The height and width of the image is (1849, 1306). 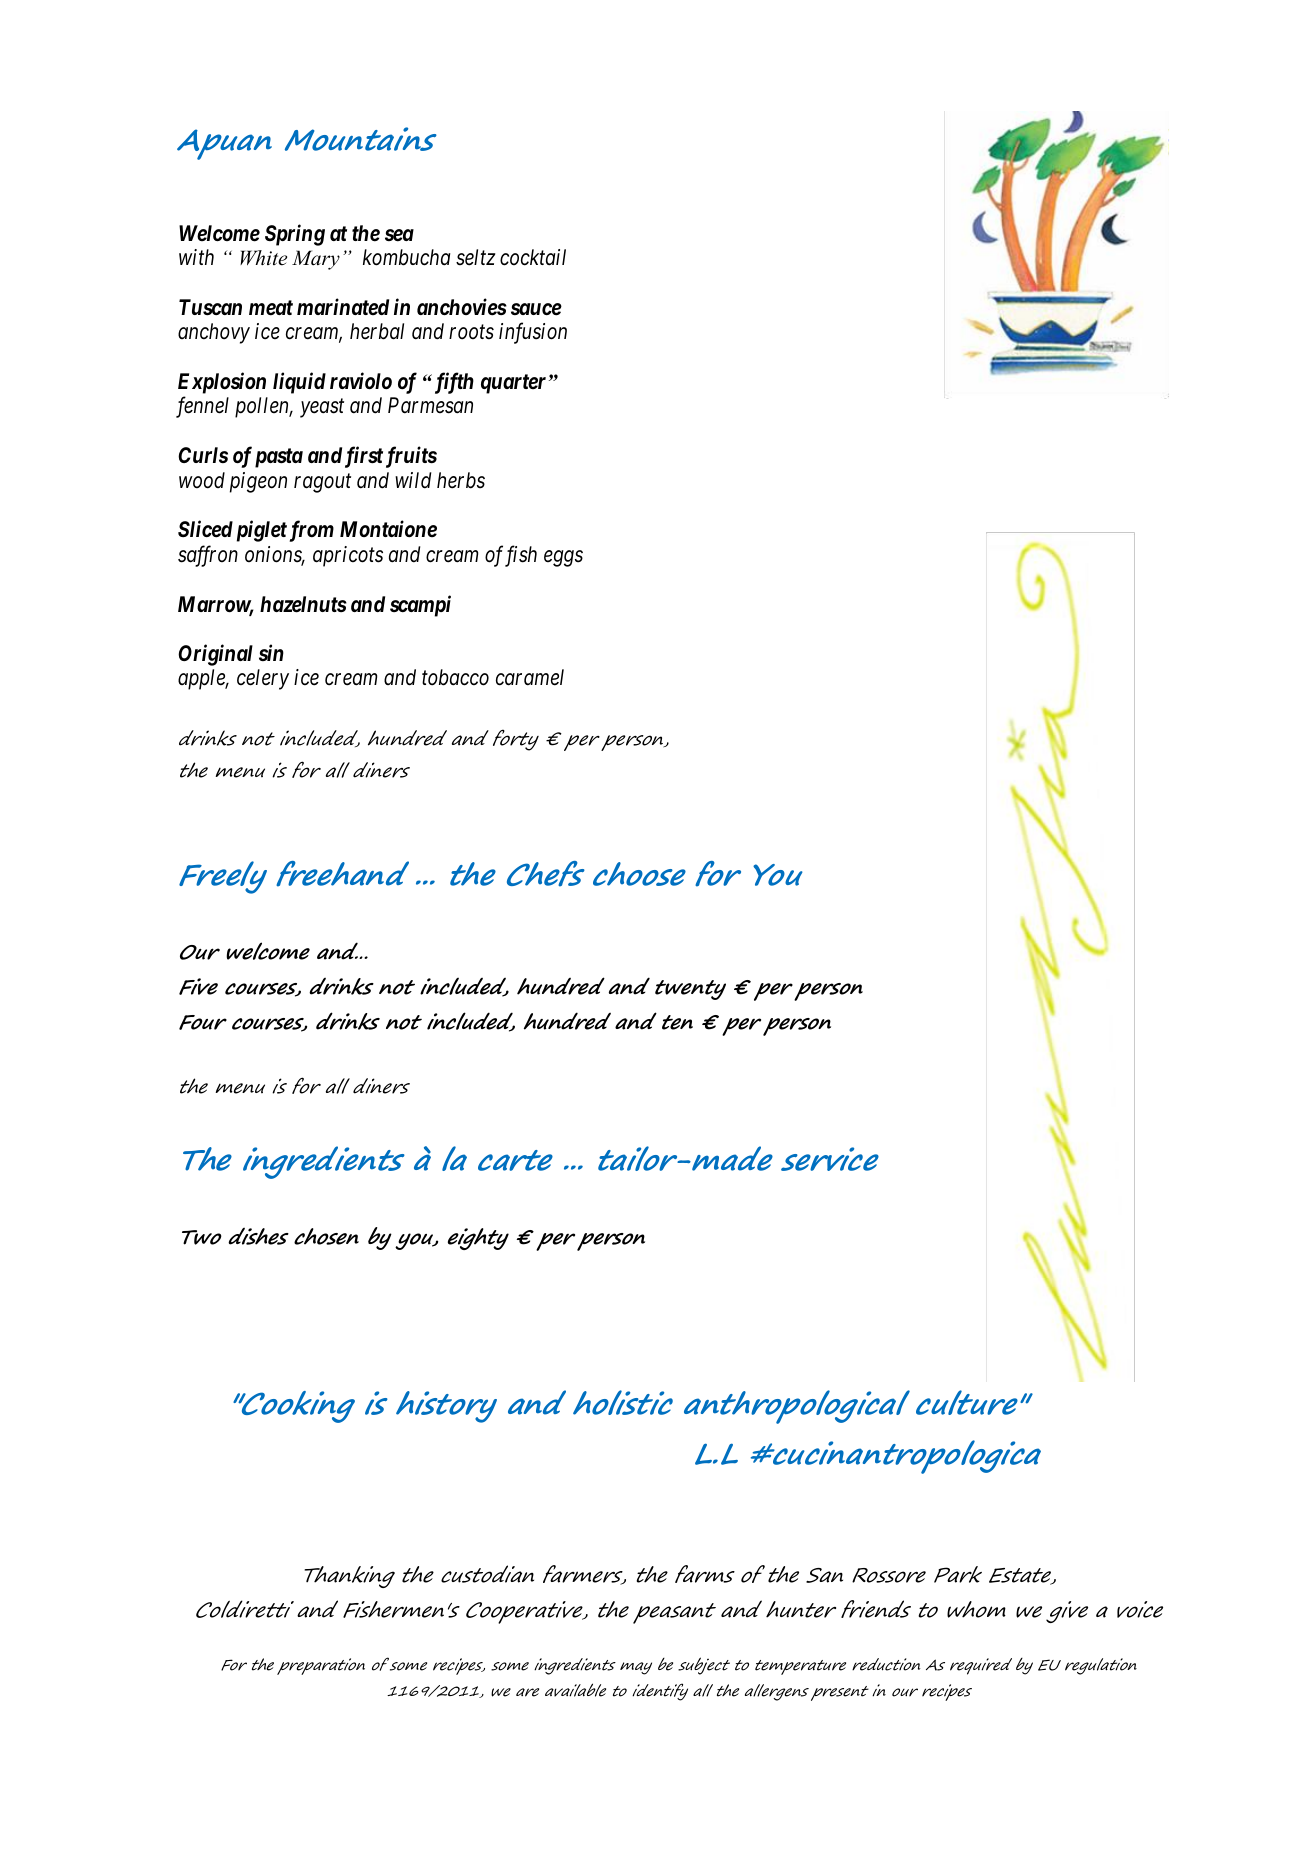 What do you see at coordinates (399, 235) in the image?
I see `sea` at bounding box center [399, 235].
